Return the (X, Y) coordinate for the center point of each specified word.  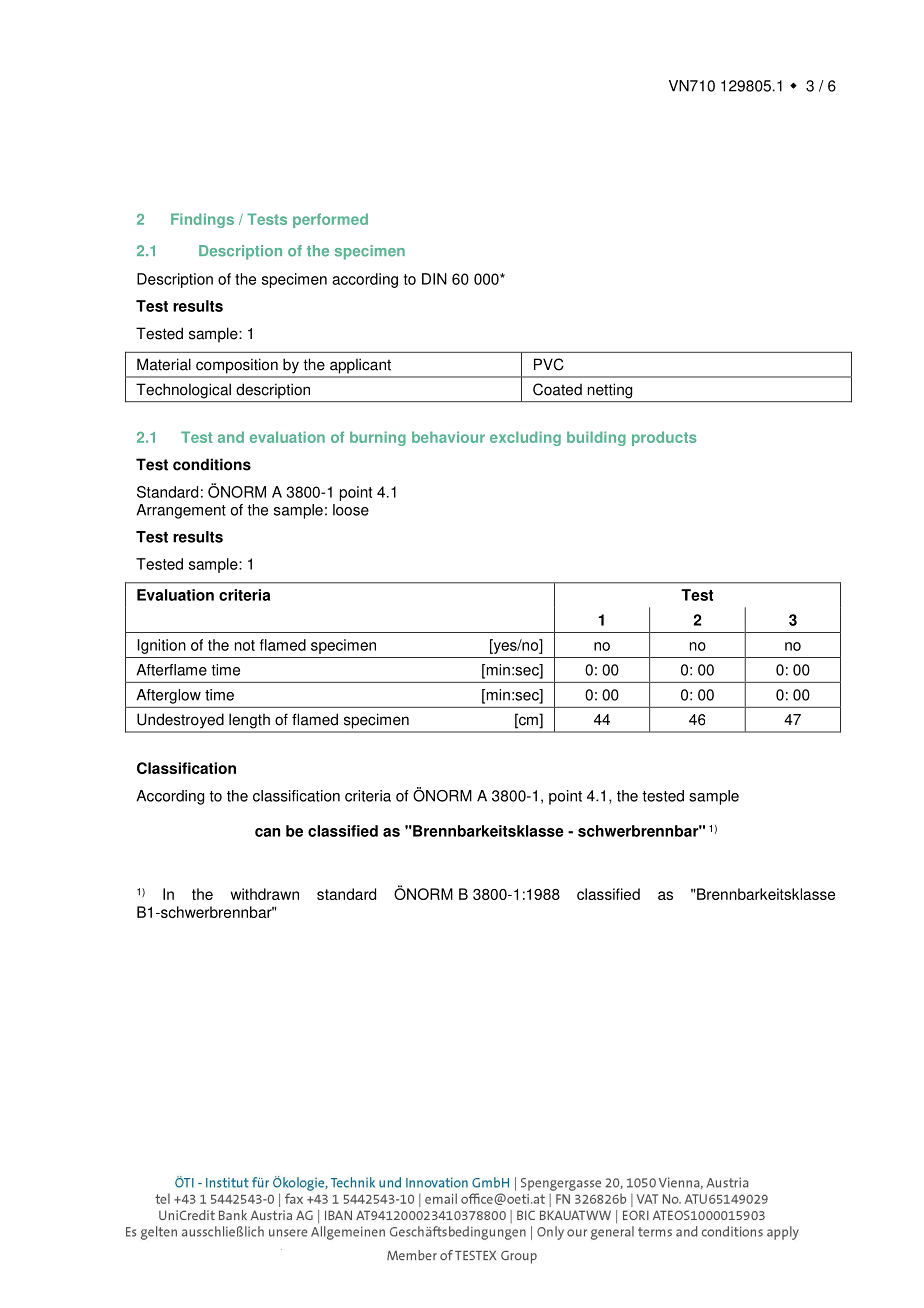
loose (351, 510)
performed (330, 220)
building (596, 438)
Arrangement (181, 511)
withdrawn (265, 894)
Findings (202, 220)
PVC (549, 364)
